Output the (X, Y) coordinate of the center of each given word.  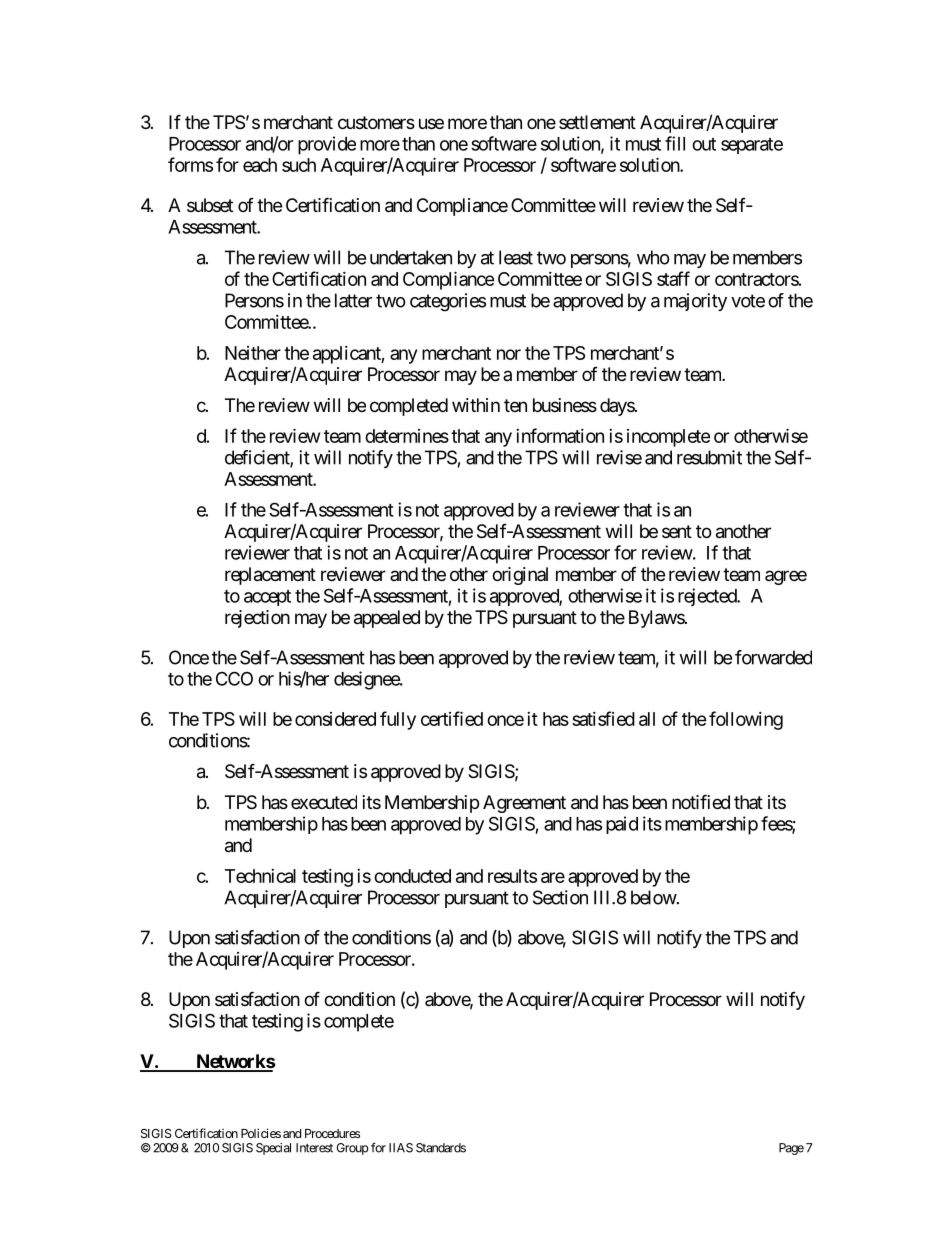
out (704, 144)
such (299, 165)
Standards (441, 1148)
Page (791, 1149)
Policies (261, 1133)
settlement (597, 122)
